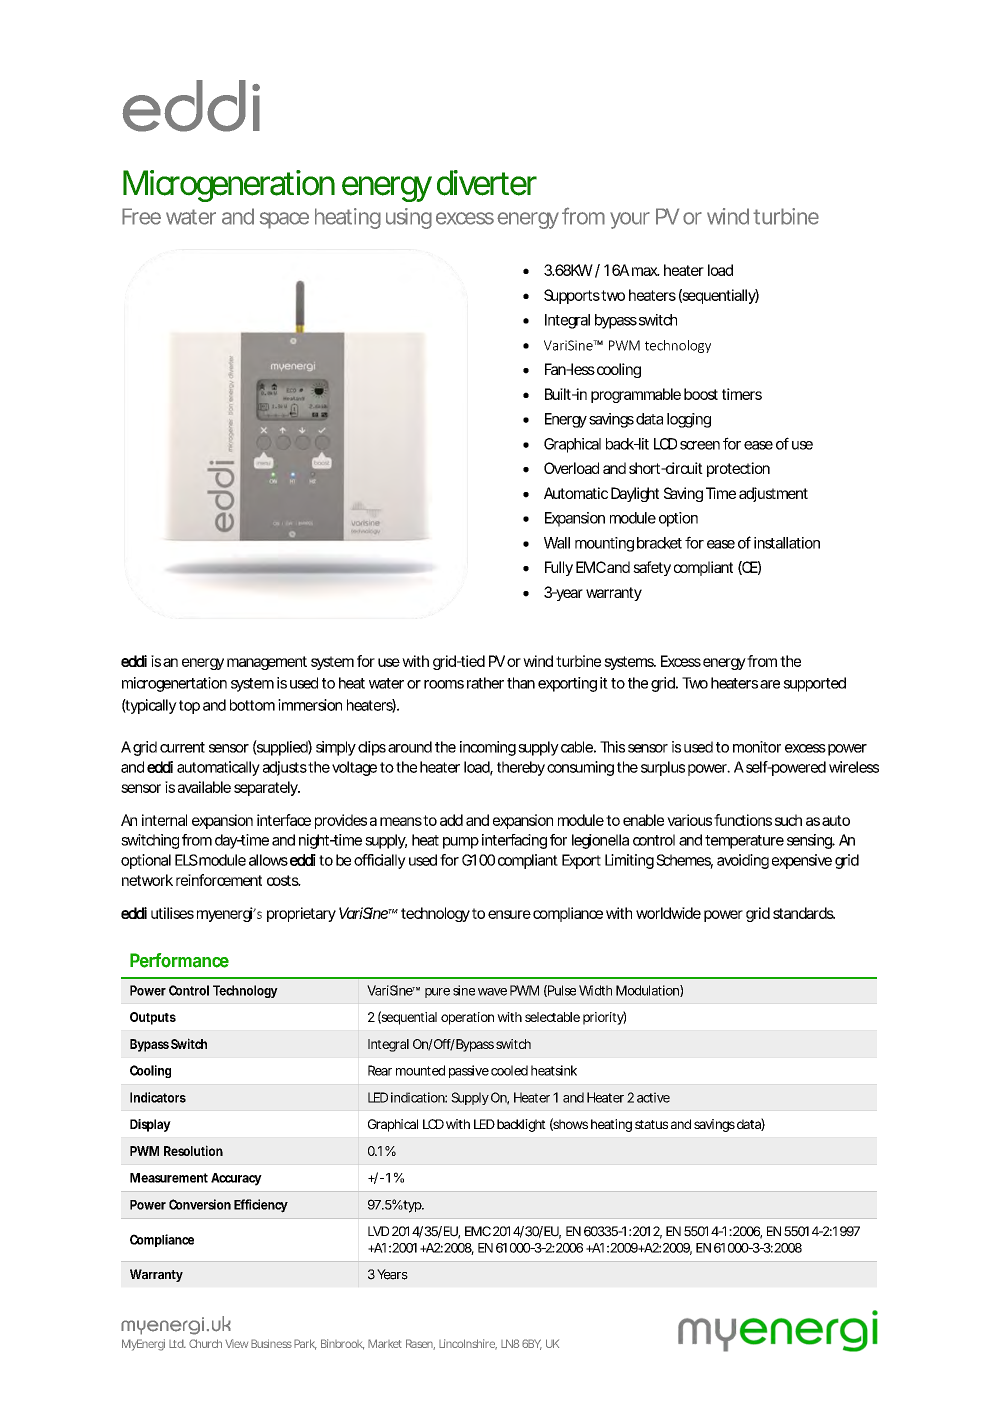 The height and width of the screenshot is (1412, 998). I want to click on your, so click(630, 220).
